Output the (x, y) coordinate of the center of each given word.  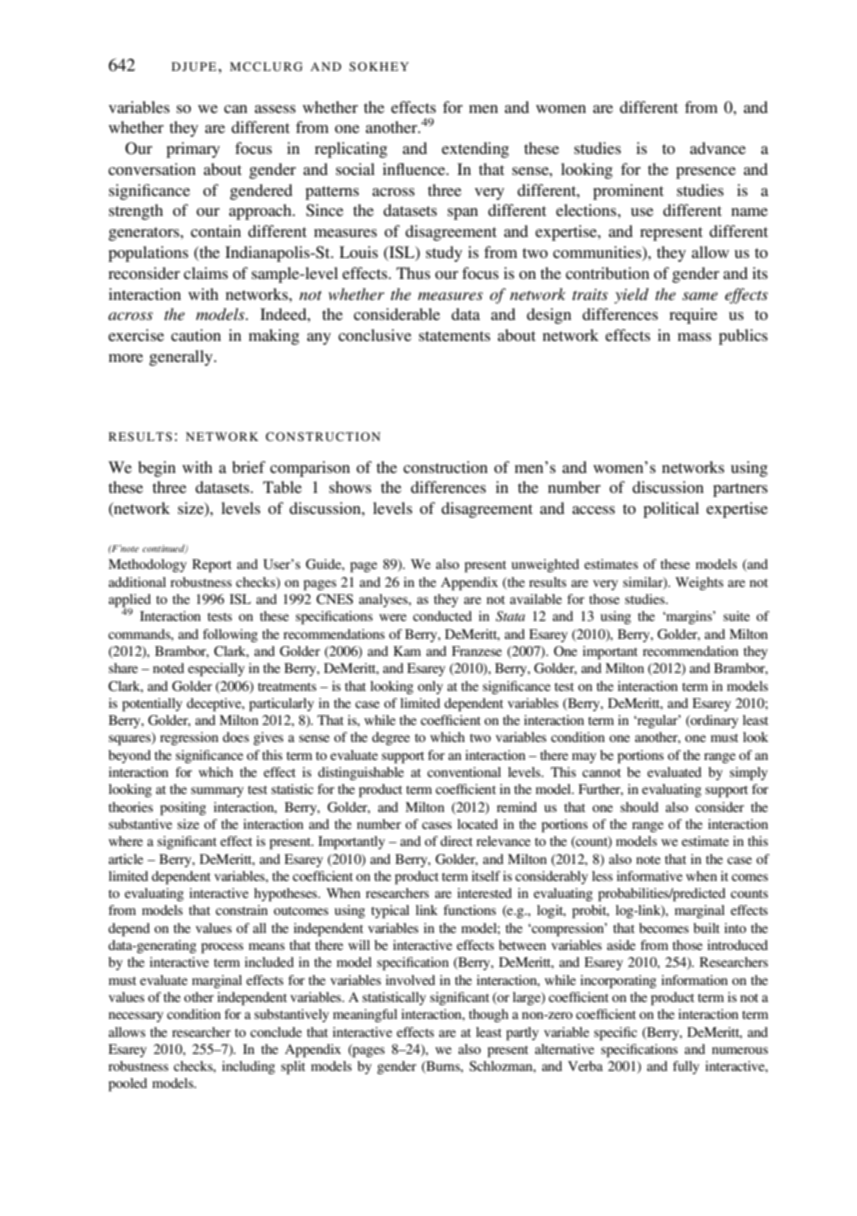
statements (454, 336)
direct (456, 841)
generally (182, 358)
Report (212, 566)
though (489, 1015)
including (248, 1067)
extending (475, 150)
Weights (699, 583)
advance (718, 148)
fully (686, 1067)
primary (193, 150)
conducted (442, 616)
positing (183, 809)
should (639, 807)
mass (694, 337)
